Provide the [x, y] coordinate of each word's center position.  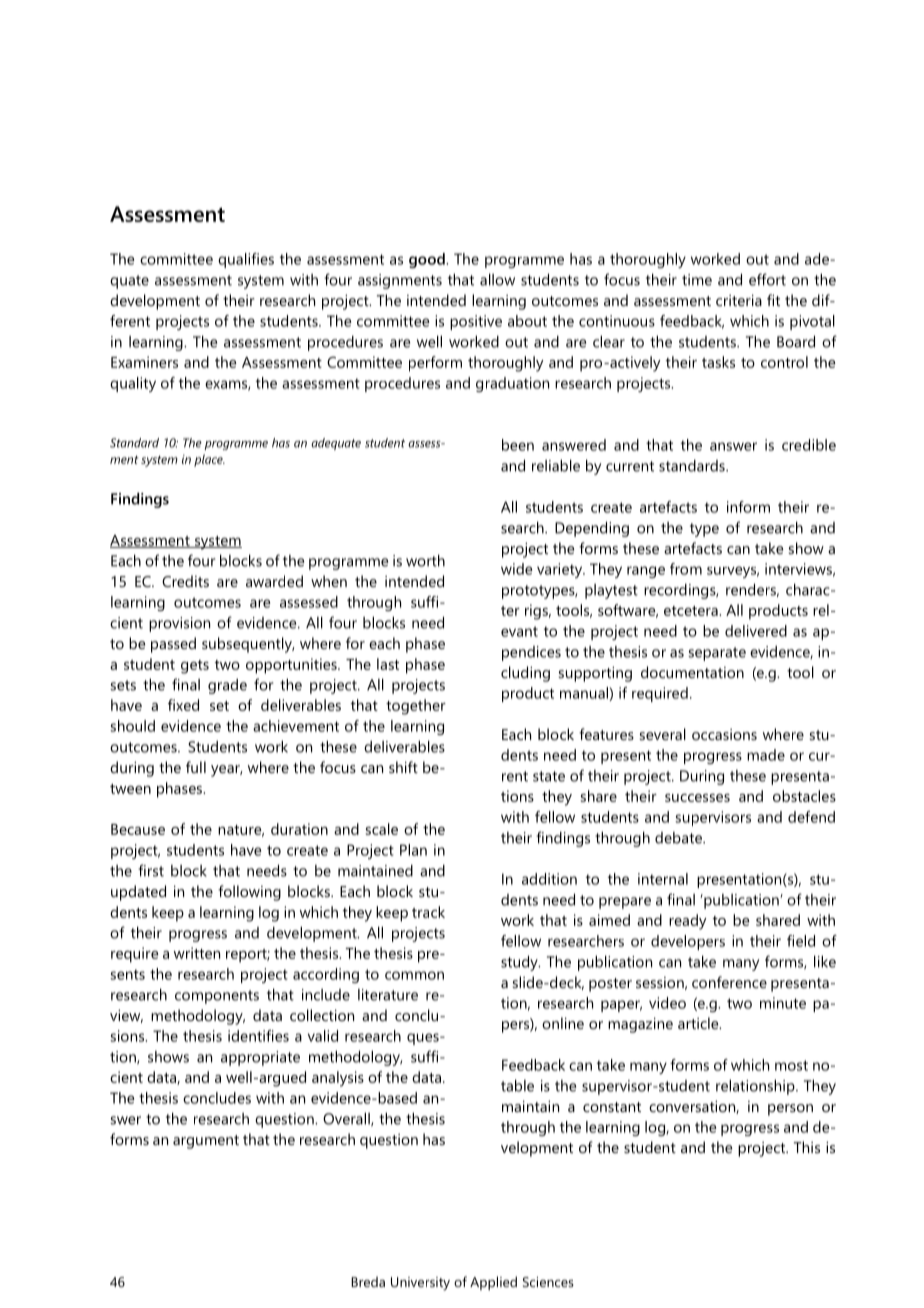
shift [403, 767]
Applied [493, 1283]
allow [497, 279]
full [196, 767]
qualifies [246, 260]
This [807, 1147]
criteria [739, 300]
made [766, 755]
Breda [368, 1281]
